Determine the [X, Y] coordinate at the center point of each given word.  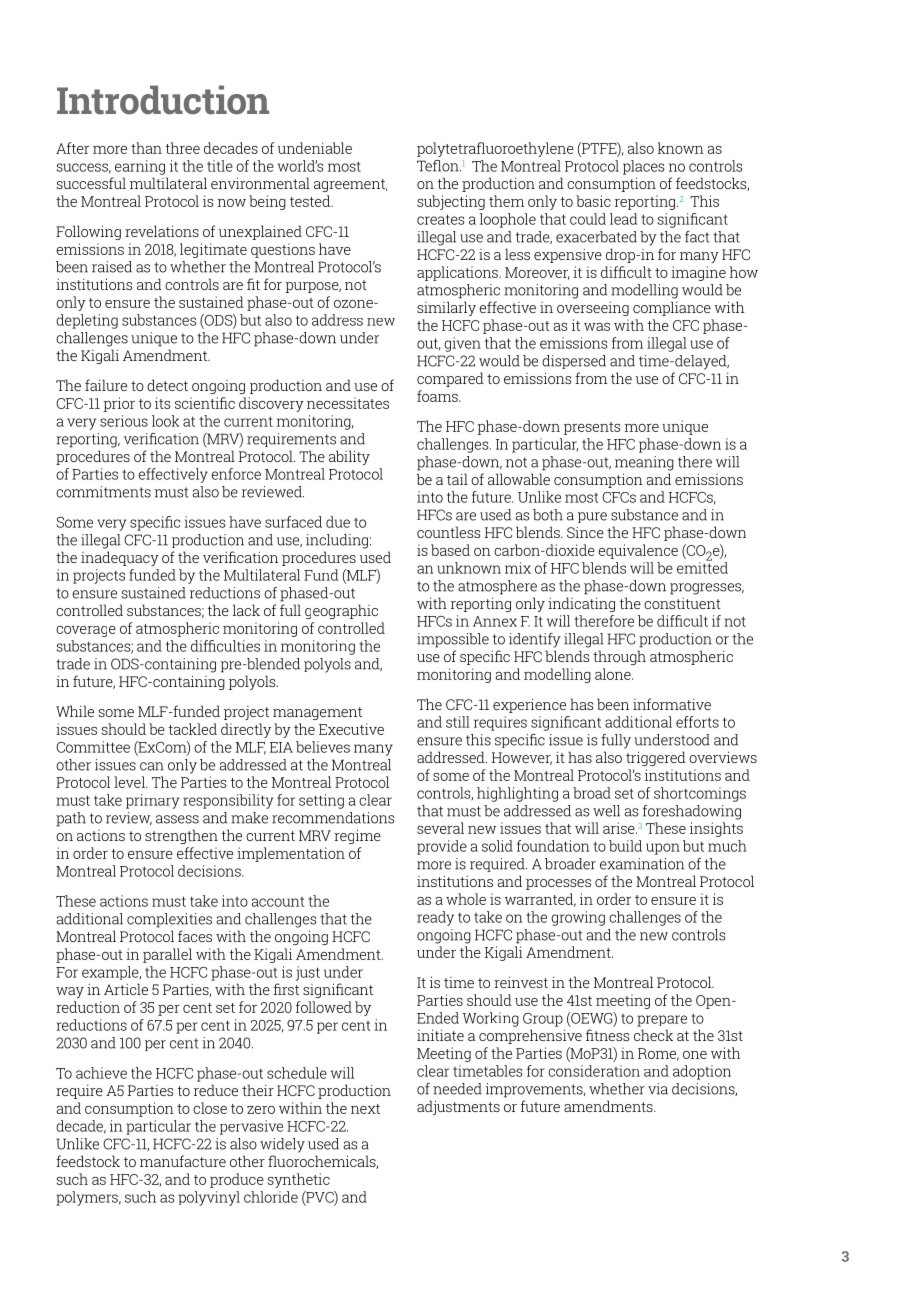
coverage [86, 631]
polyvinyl [209, 1198]
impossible [453, 640]
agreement [350, 185]
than [146, 148]
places [644, 167]
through [619, 657]
